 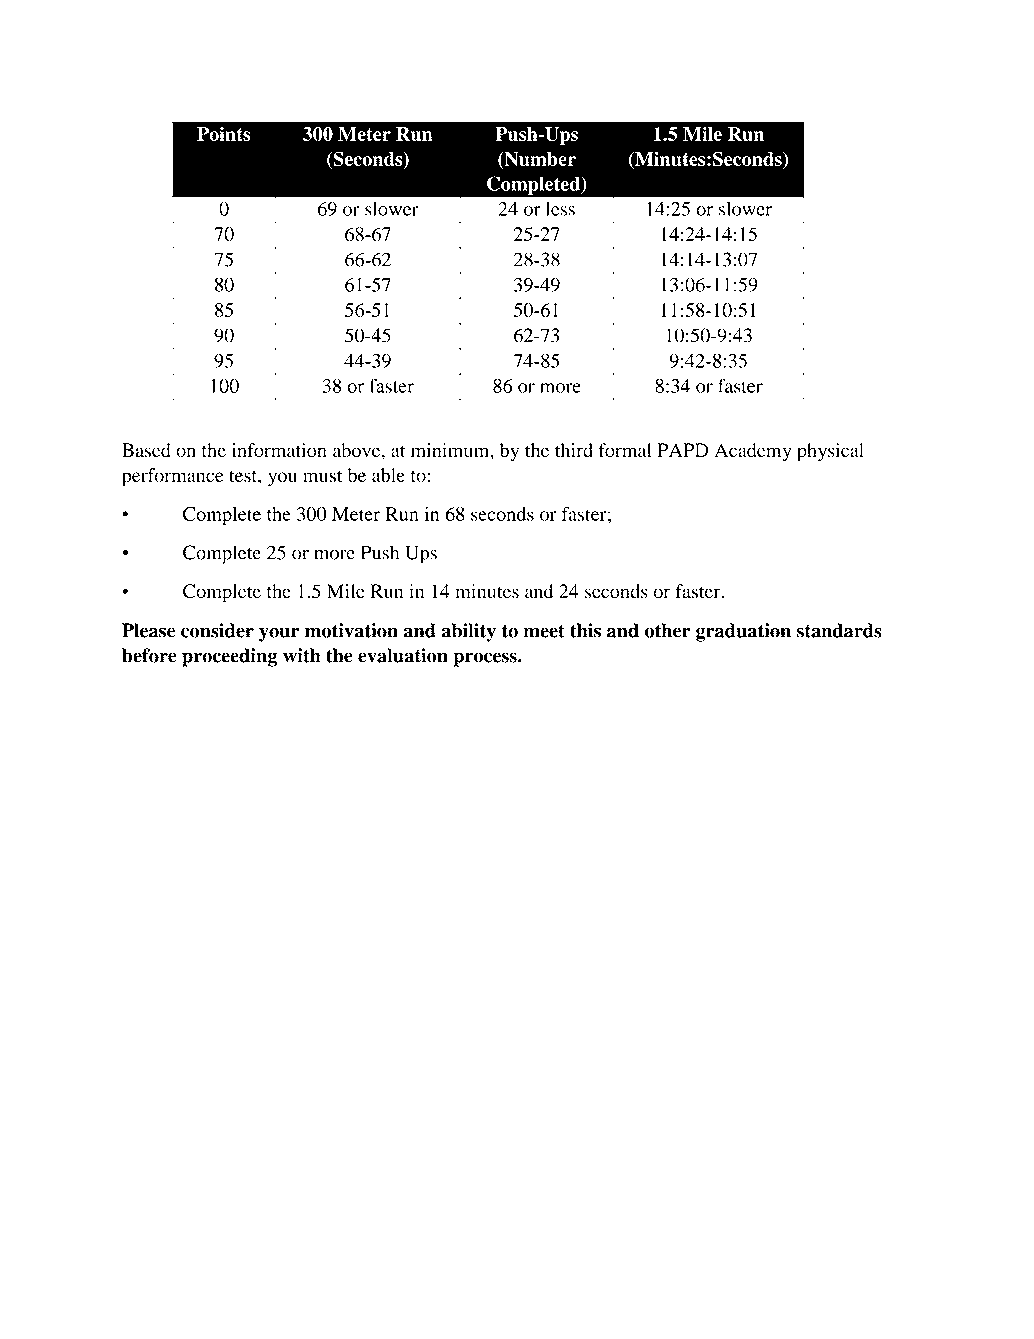 What do you see at coordinates (574, 450) in the page?
I see `third` at bounding box center [574, 450].
